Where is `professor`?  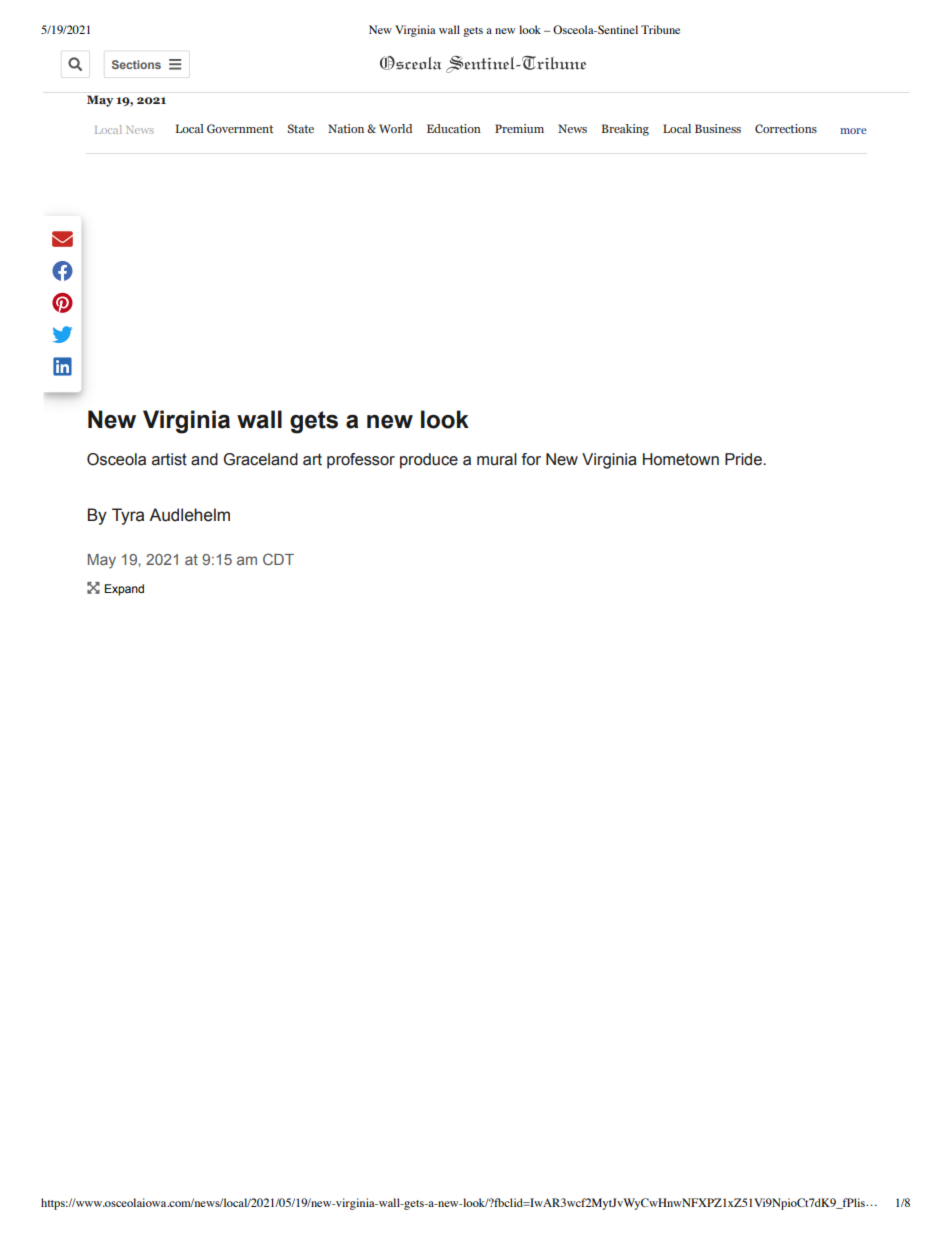 professor is located at coordinates (361, 461).
